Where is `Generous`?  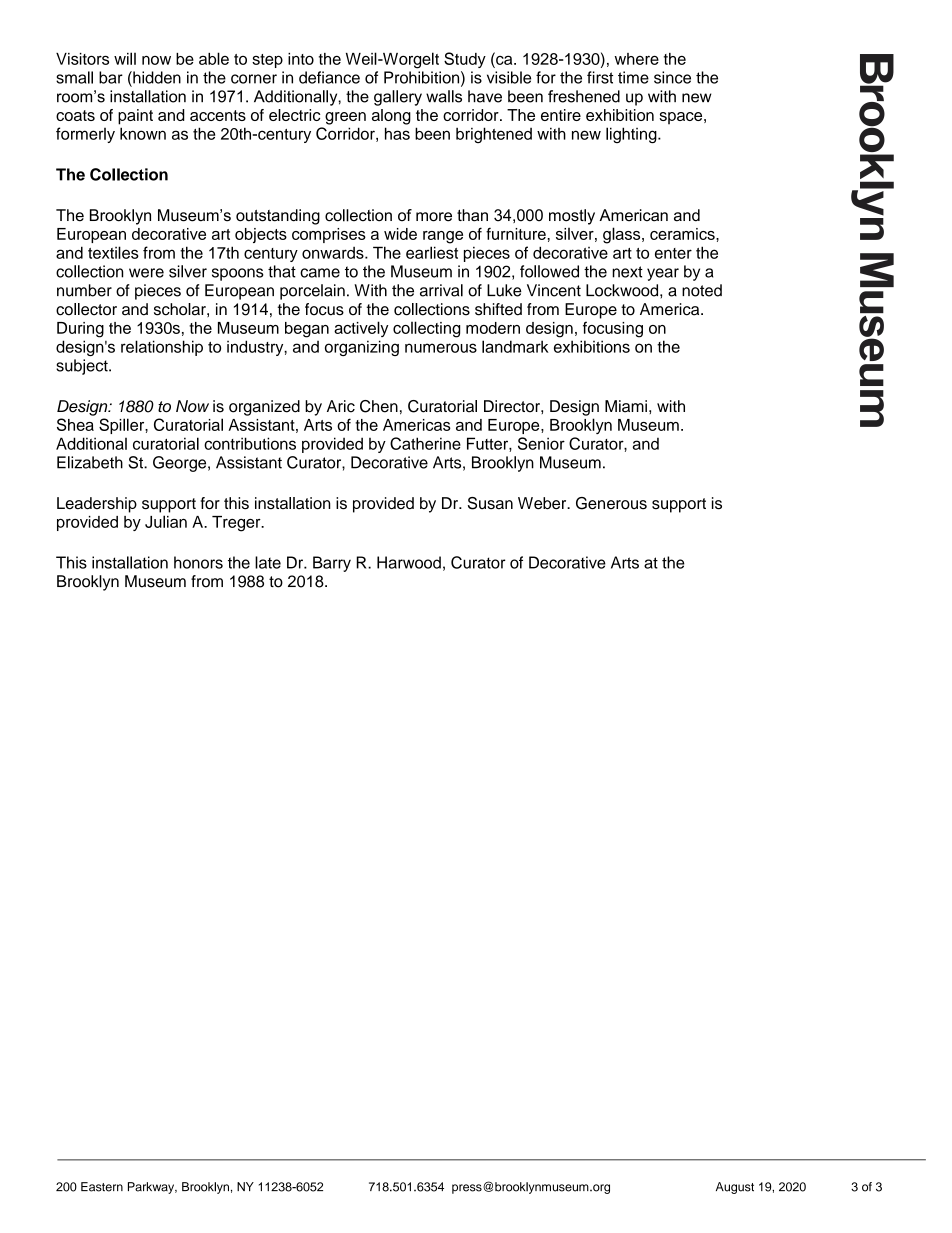 Generous is located at coordinates (611, 503).
